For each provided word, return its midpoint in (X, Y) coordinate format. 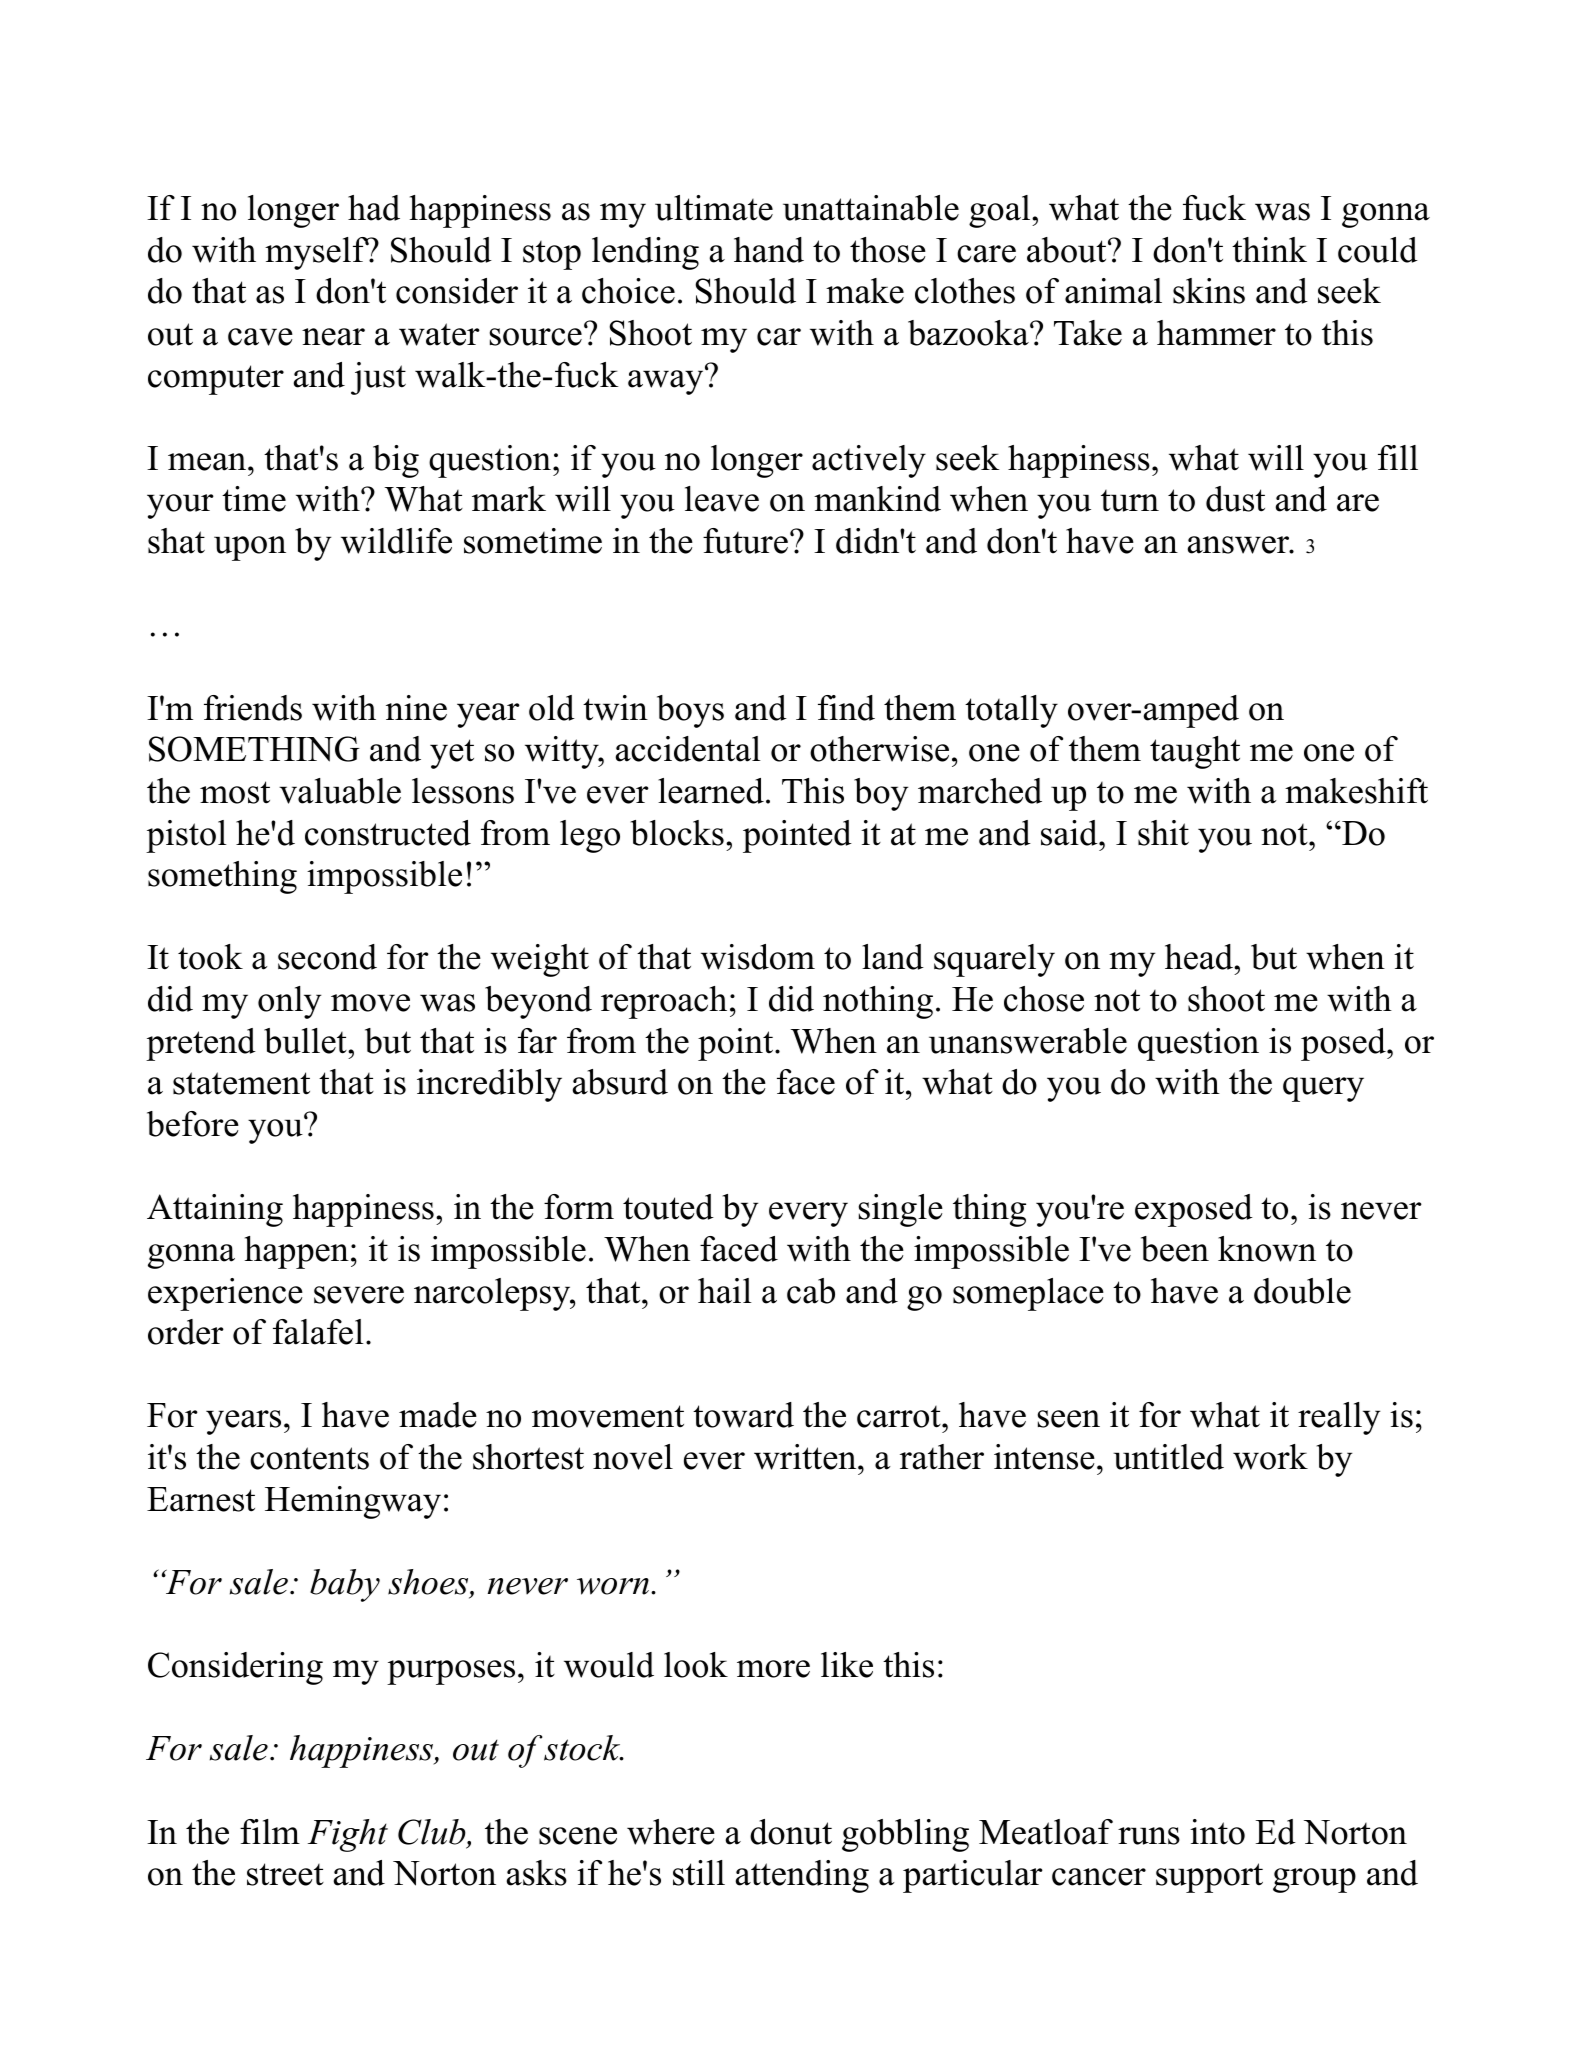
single (901, 1210)
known (1267, 1249)
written (806, 1457)
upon (250, 548)
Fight (348, 1835)
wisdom (758, 957)
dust (1235, 499)
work (1270, 1457)
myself (317, 253)
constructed (388, 833)
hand (769, 250)
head (1200, 957)
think (1269, 250)
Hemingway (353, 1502)
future (745, 541)
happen (297, 1252)
